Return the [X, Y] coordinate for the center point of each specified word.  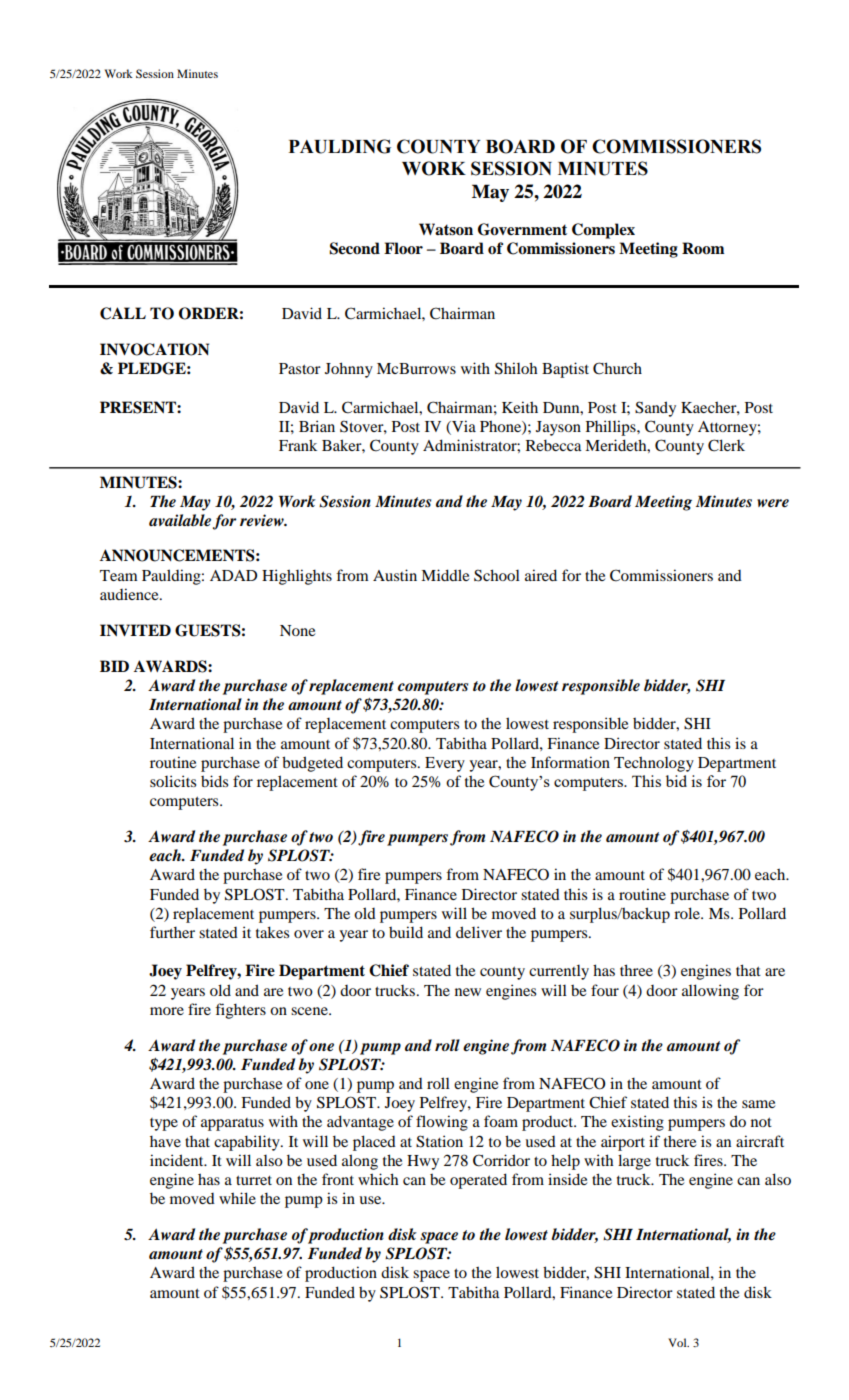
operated [478, 1181]
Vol [678, 1342]
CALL [123, 313]
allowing [710, 992]
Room [703, 248]
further [172, 932]
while [237, 1198]
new [468, 992]
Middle [445, 575]
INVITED [135, 630]
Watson [446, 229]
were [773, 503]
